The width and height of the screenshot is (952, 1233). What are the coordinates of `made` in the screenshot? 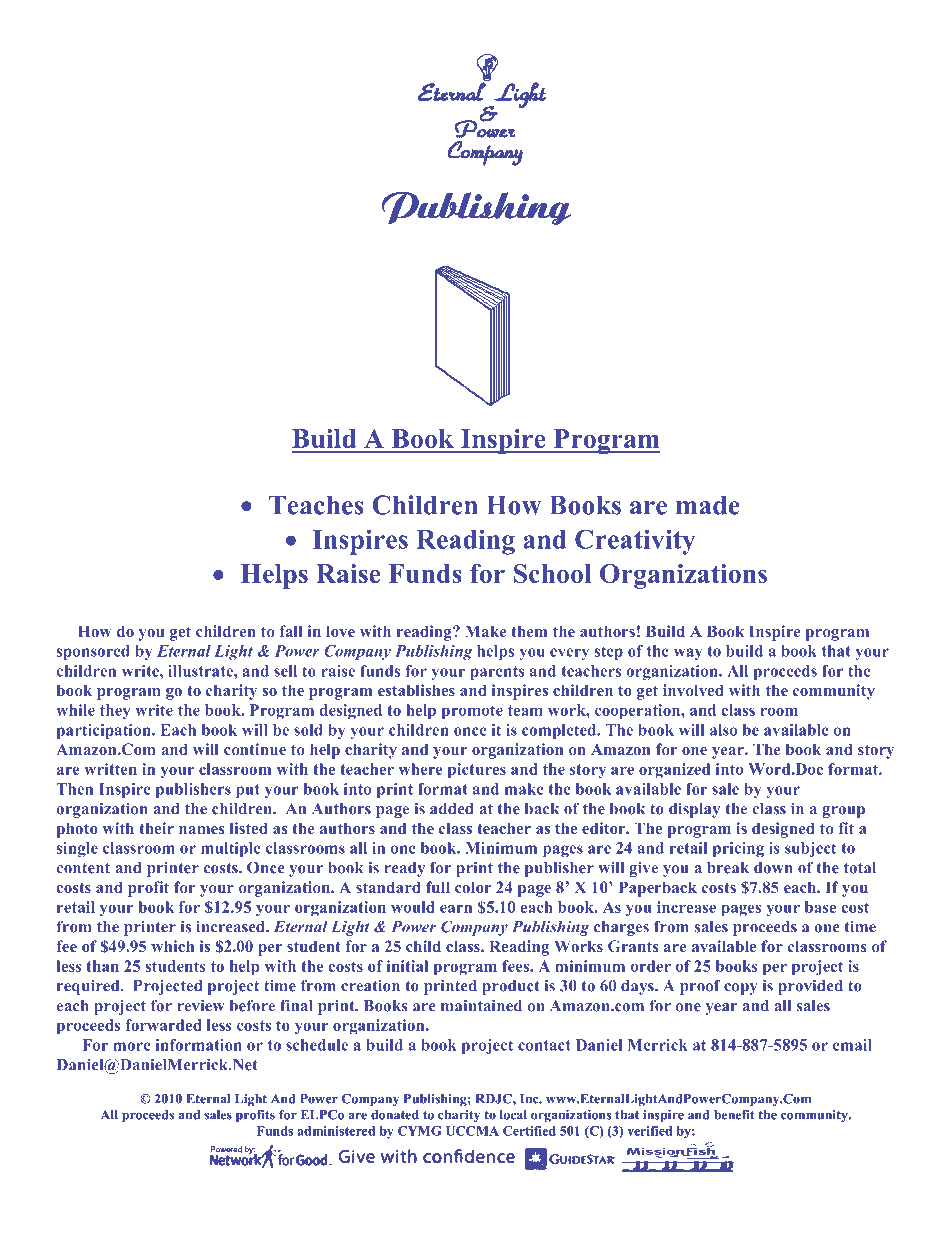 It's located at (708, 505).
